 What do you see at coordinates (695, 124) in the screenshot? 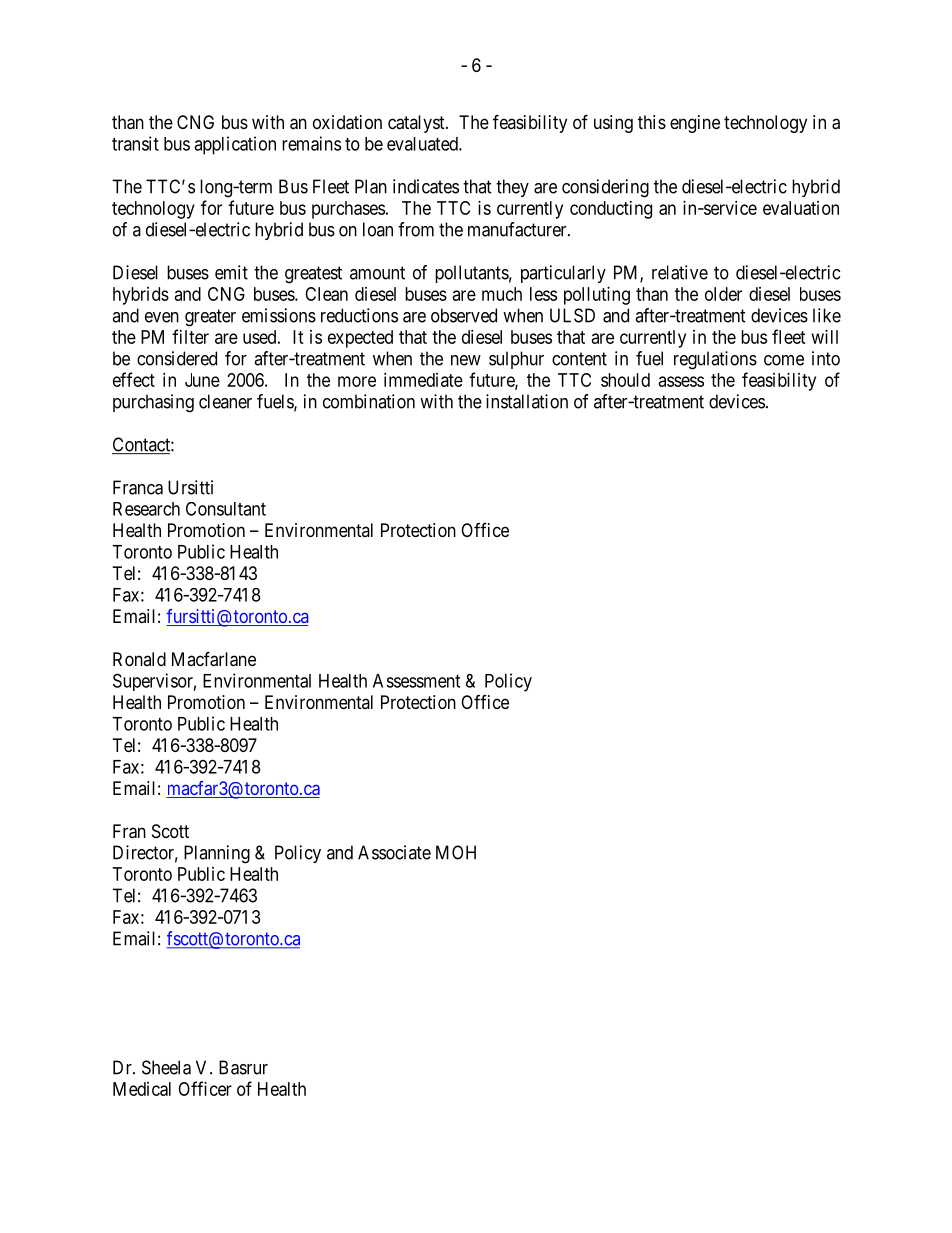
I see `engine` at bounding box center [695, 124].
